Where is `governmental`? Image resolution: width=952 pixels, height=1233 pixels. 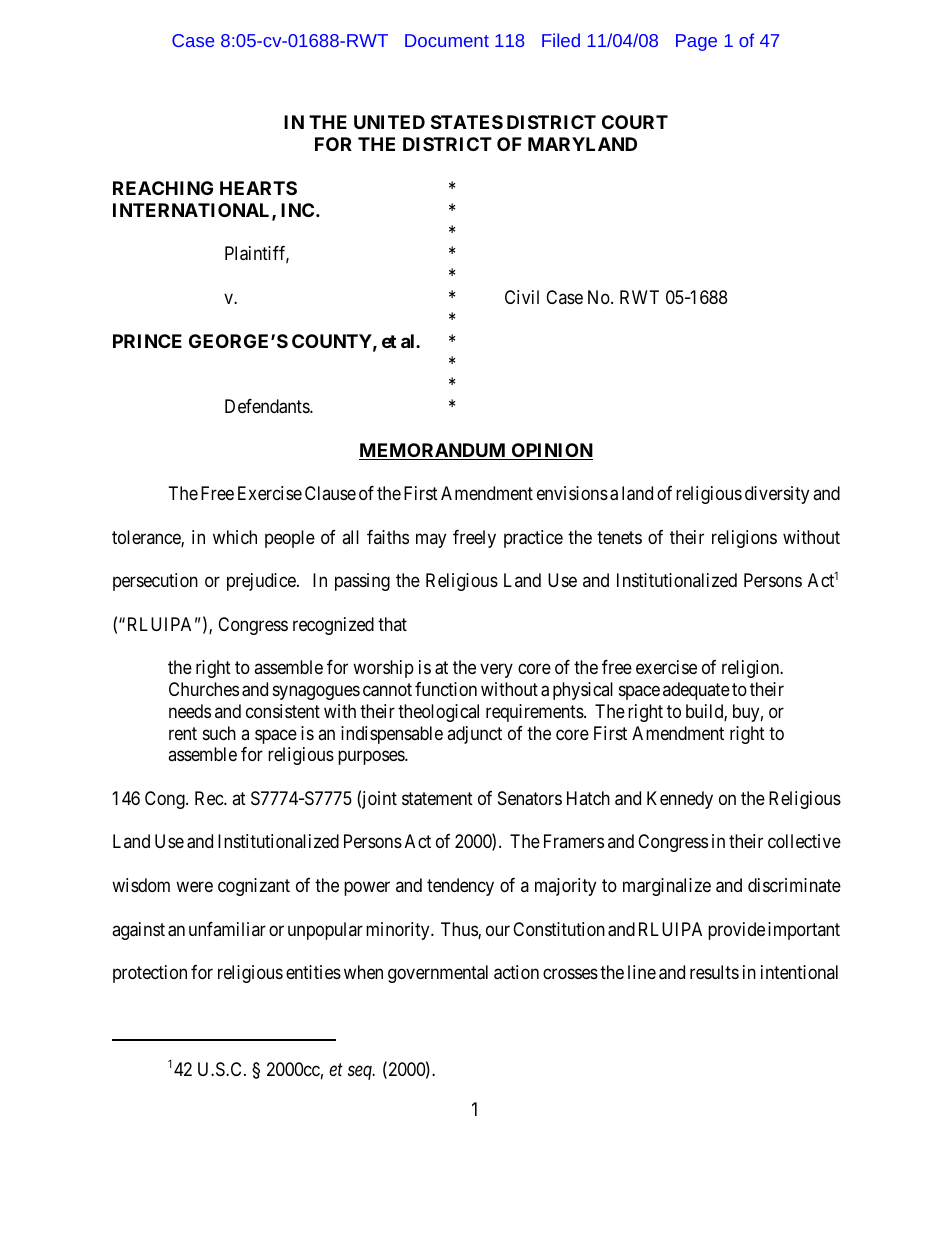
governmental is located at coordinates (438, 974).
